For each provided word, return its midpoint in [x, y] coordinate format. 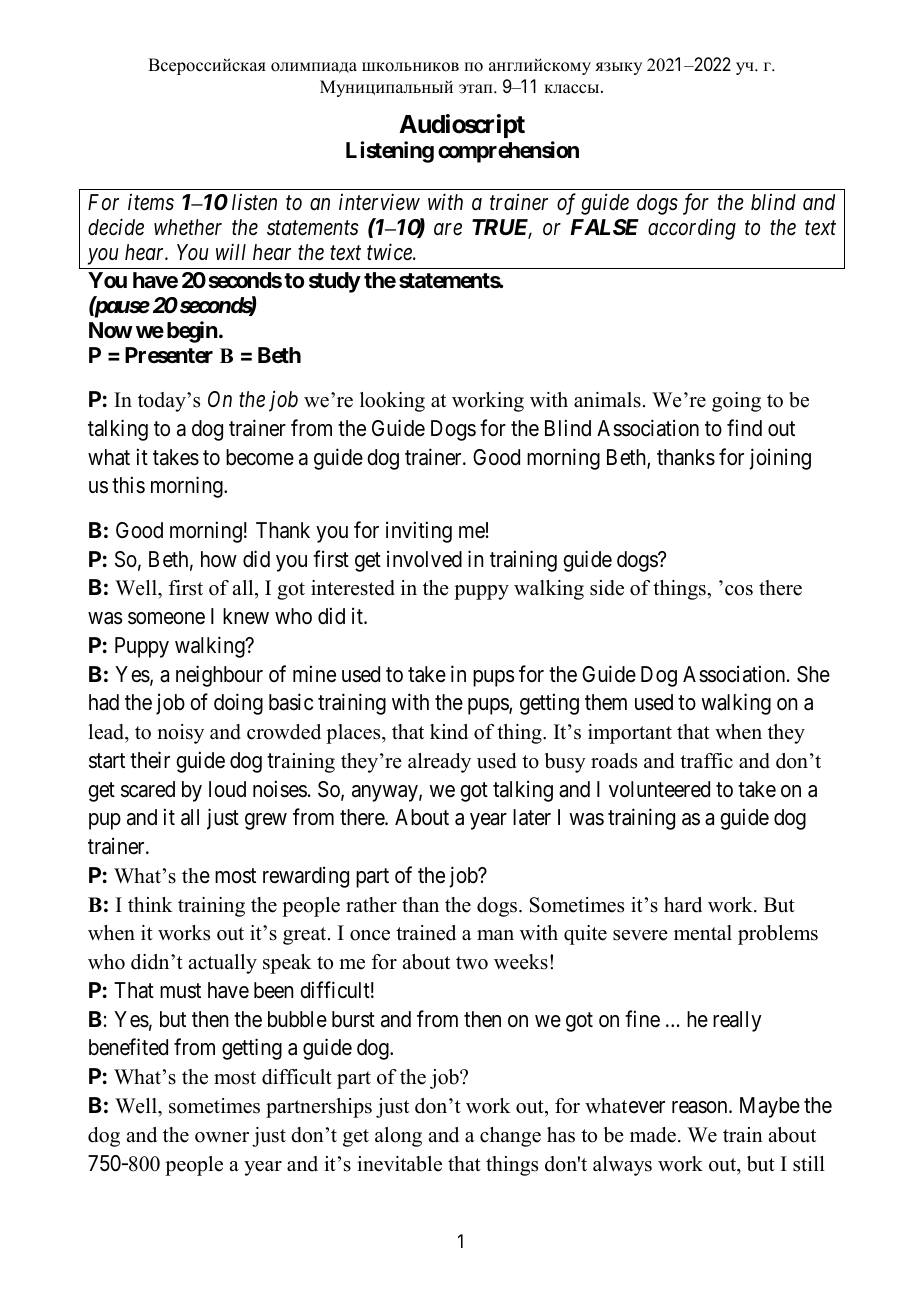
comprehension [508, 152]
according [692, 229]
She [813, 674]
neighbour [219, 676]
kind [449, 732]
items [151, 202]
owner [222, 1137]
